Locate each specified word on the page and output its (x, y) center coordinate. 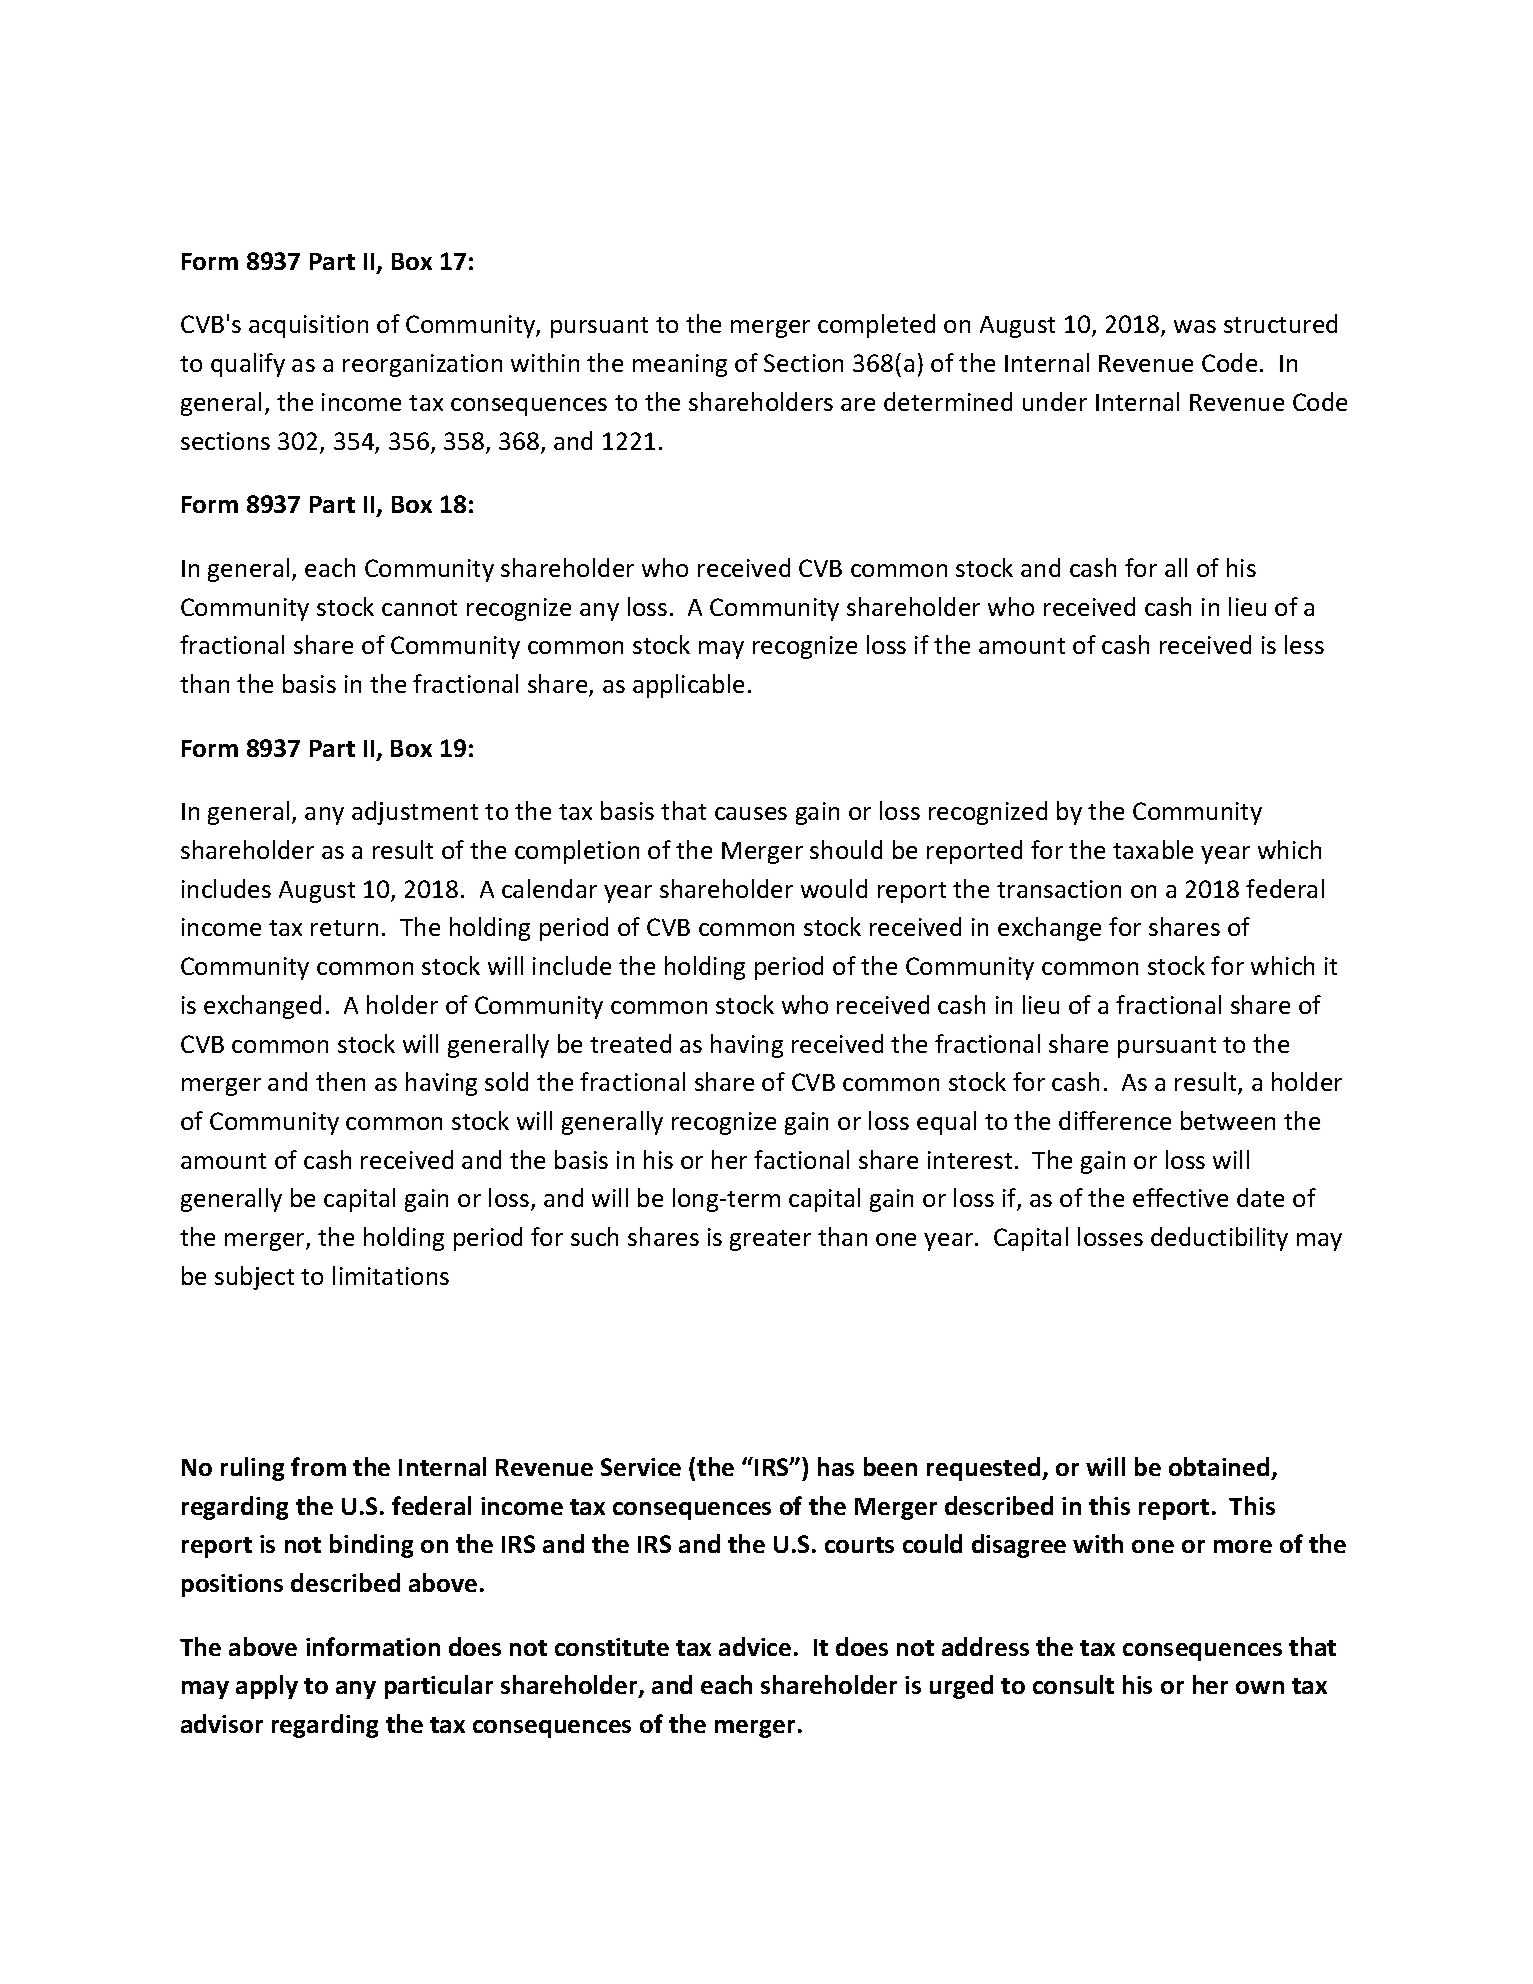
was (1195, 326)
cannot (419, 608)
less (1304, 644)
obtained (1219, 1466)
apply (267, 1687)
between (1228, 1120)
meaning (680, 365)
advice (755, 1646)
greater (770, 1240)
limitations (391, 1275)
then (340, 1081)
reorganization (422, 365)
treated (630, 1043)
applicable (688, 686)
